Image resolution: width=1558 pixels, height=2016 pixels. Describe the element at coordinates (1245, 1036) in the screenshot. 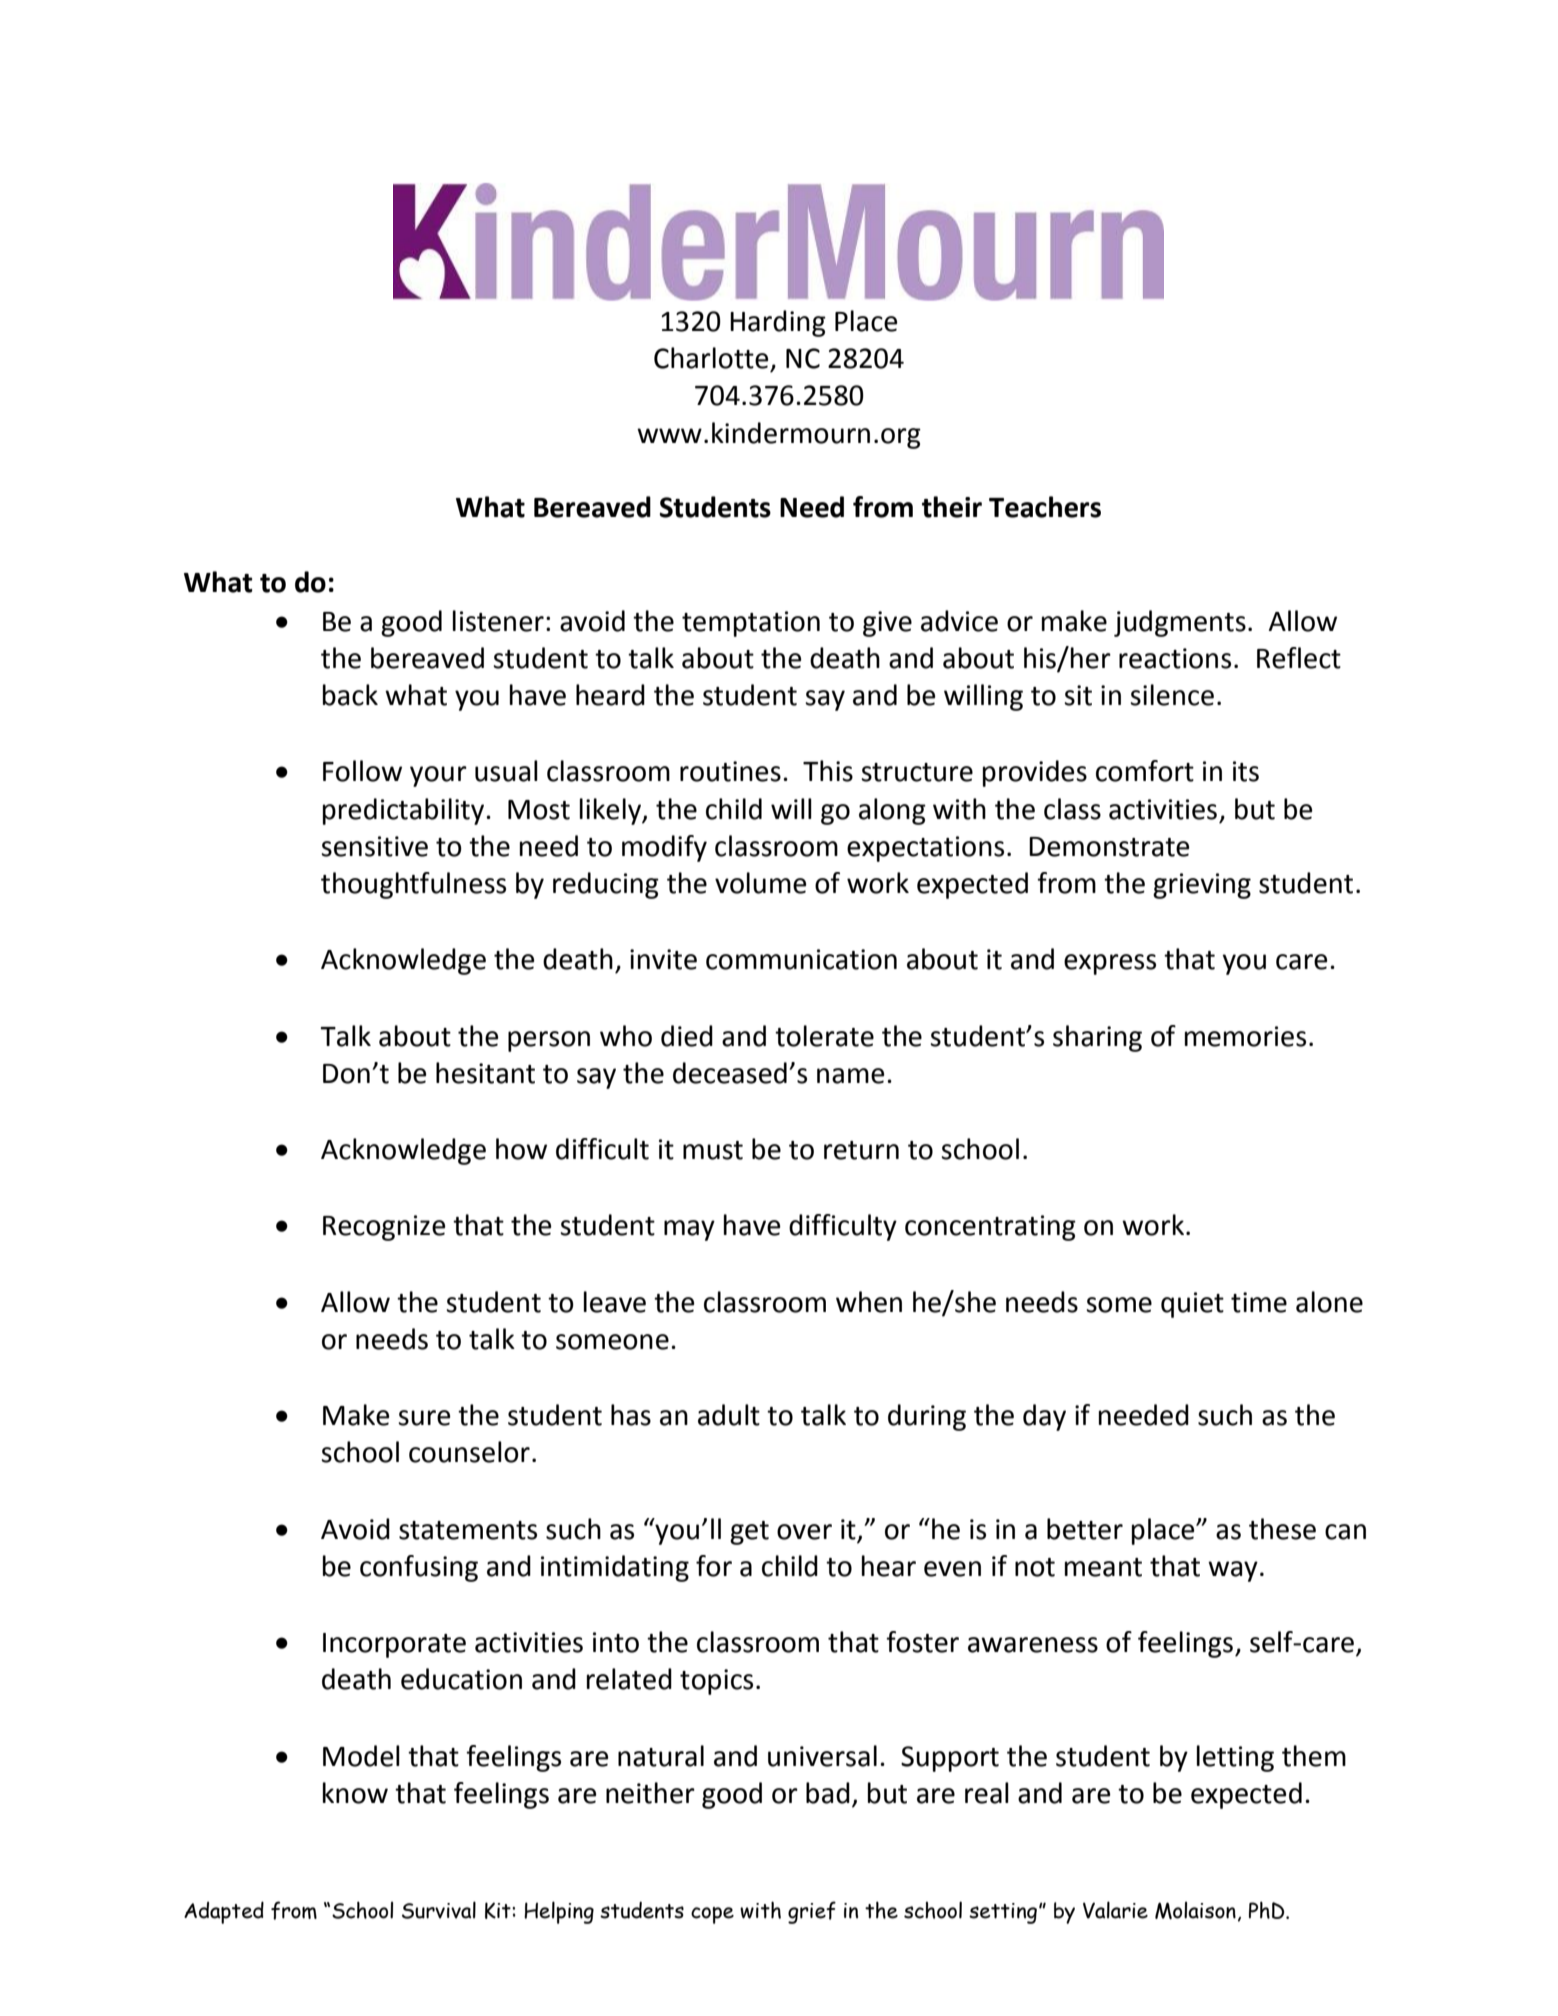

I see `memories` at that location.
